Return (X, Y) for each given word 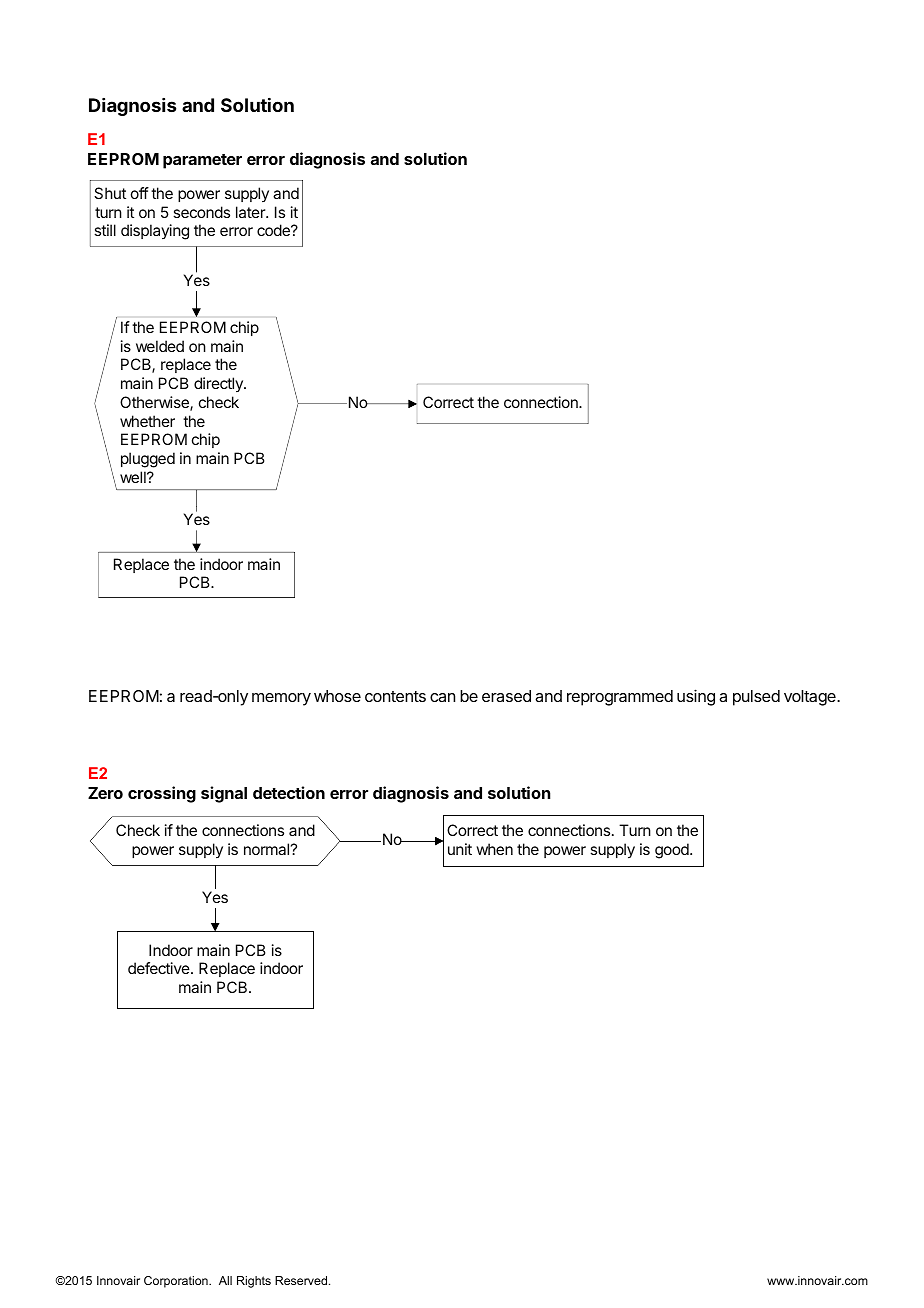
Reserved (302, 1280)
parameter (202, 161)
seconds (201, 212)
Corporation (177, 1282)
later (251, 212)
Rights (254, 1282)
